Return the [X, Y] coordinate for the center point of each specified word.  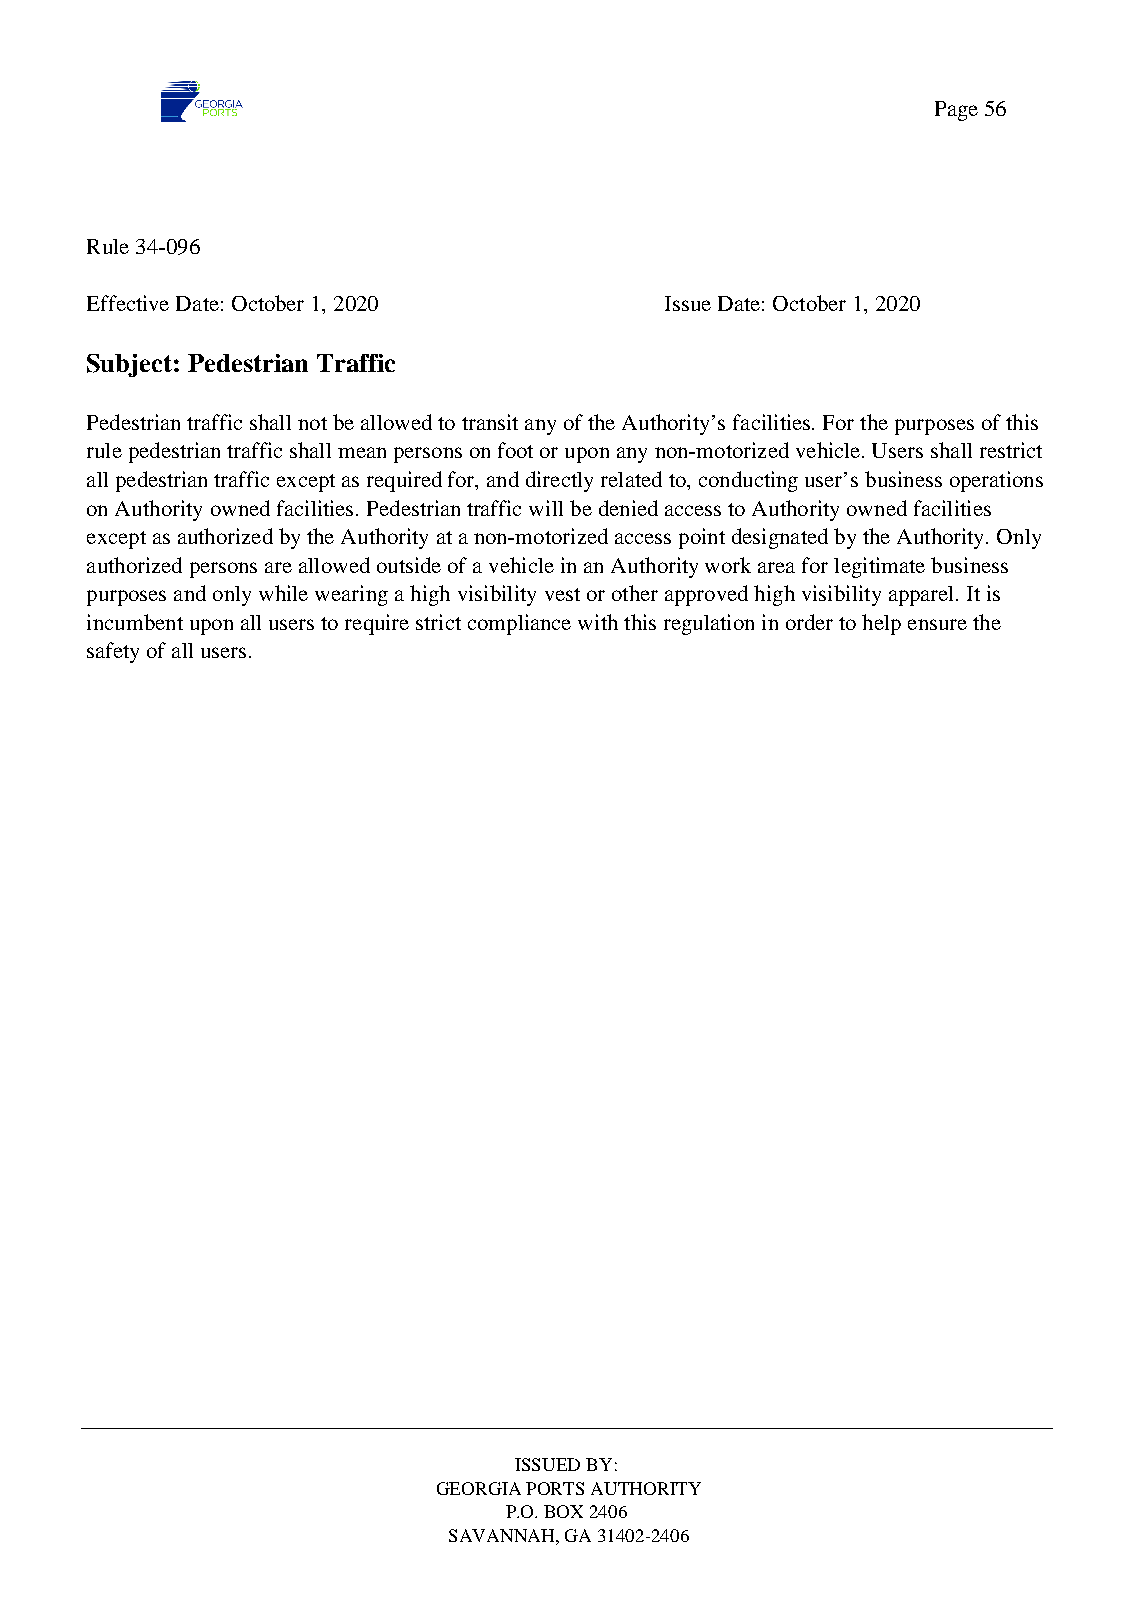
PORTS [555, 1488]
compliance [519, 624]
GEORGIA [479, 1488]
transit [490, 422]
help [881, 624]
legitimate [879, 567]
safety [113, 652]
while [283, 593]
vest [562, 594]
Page [956, 111]
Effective [128, 303]
